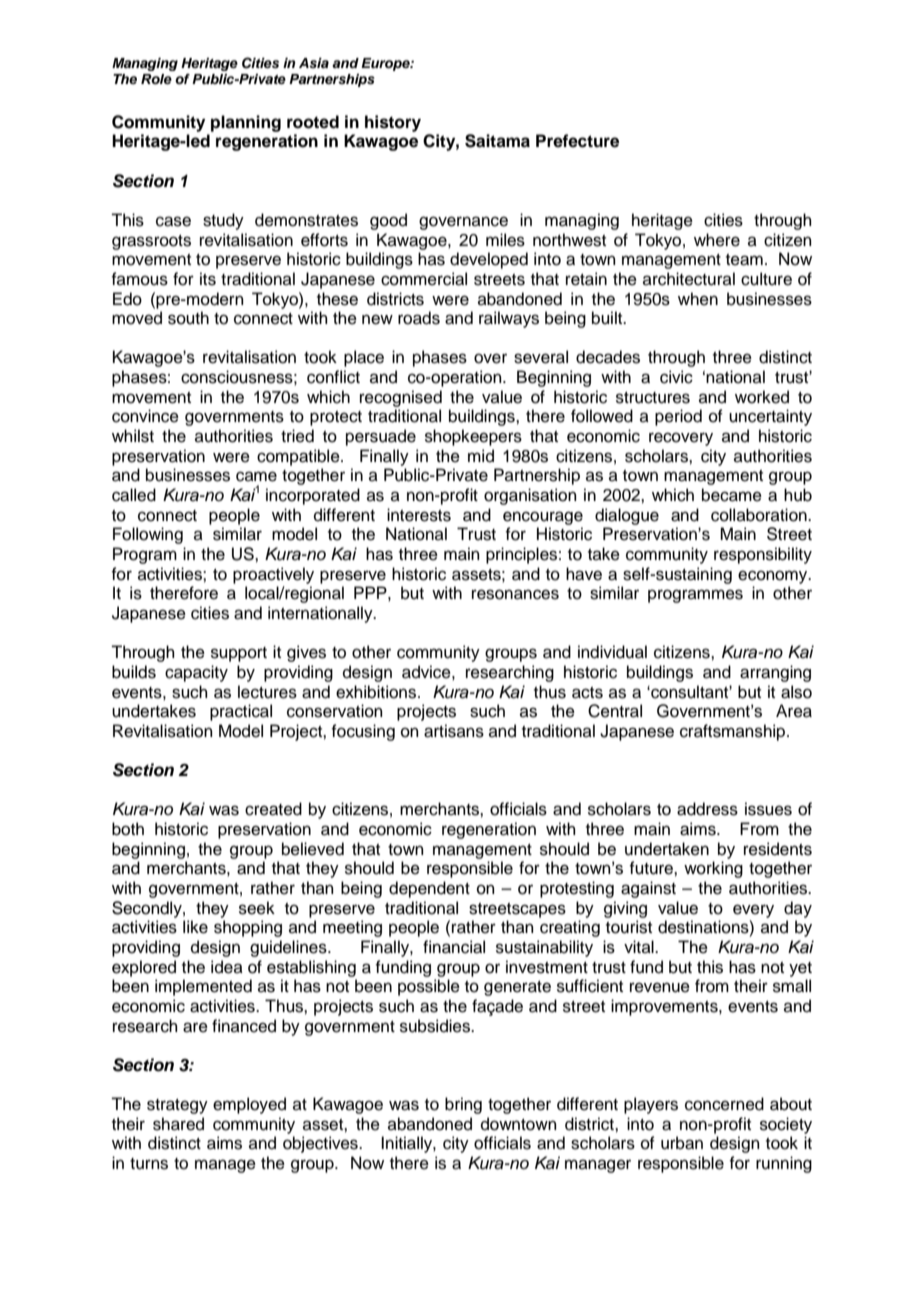 The height and width of the page is (1308, 924). I want to click on Prefecture, so click(577, 141).
